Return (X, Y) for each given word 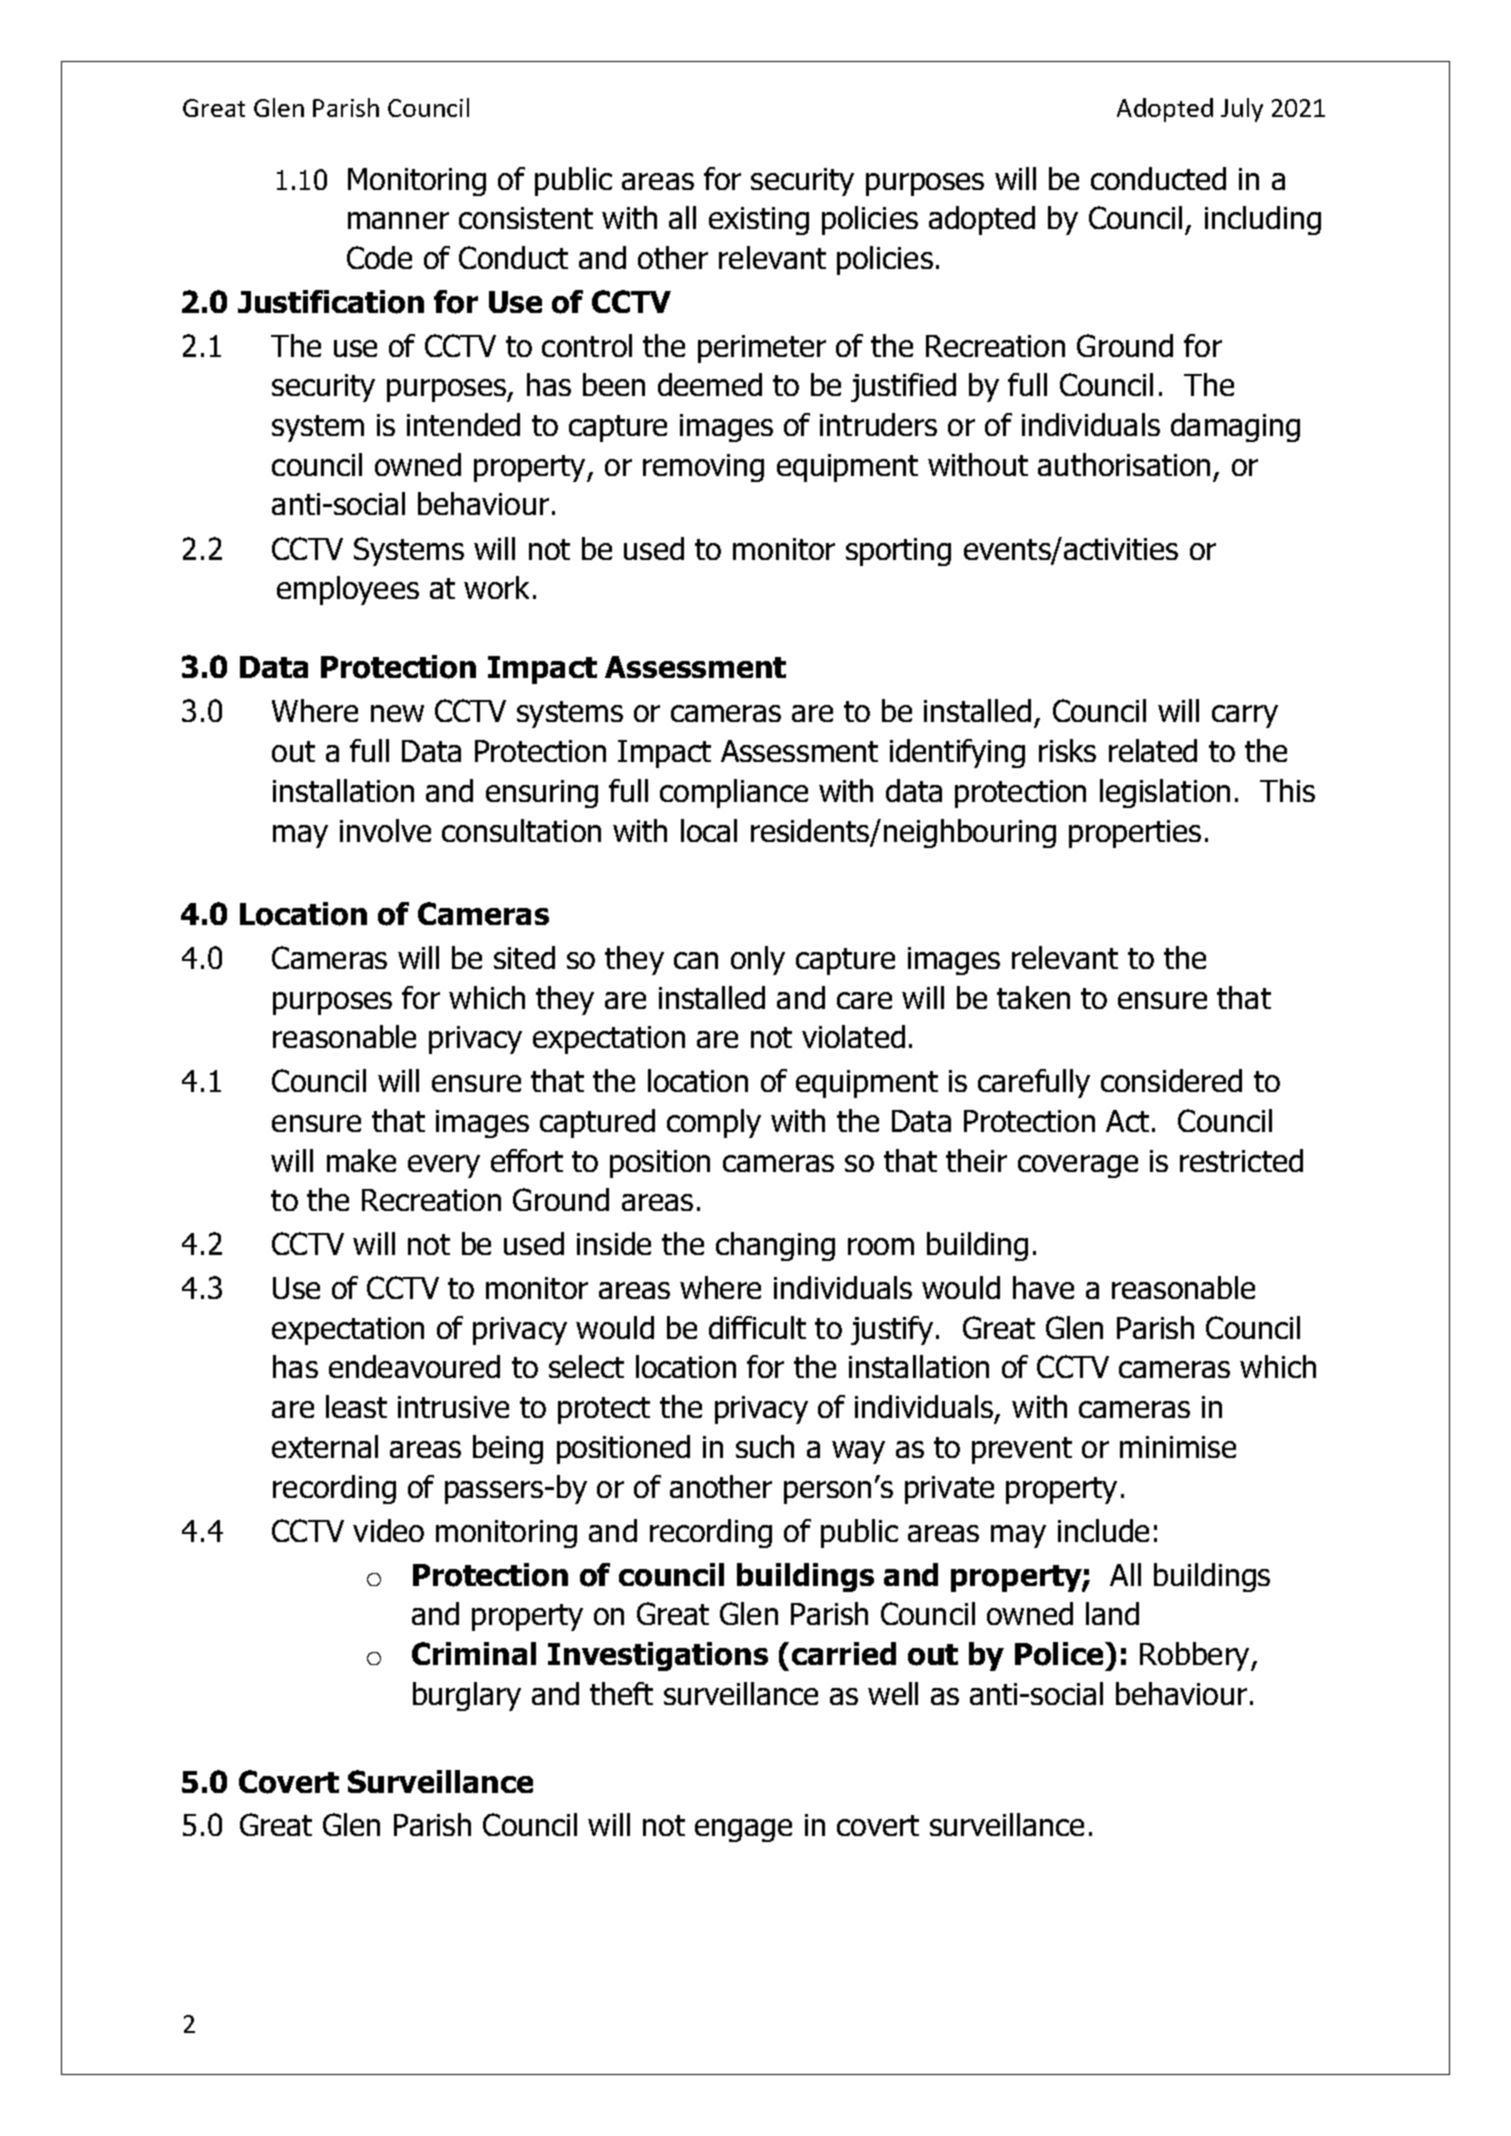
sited (524, 957)
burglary (467, 1696)
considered (1171, 1080)
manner (398, 220)
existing (759, 221)
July (1242, 110)
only (758, 960)
